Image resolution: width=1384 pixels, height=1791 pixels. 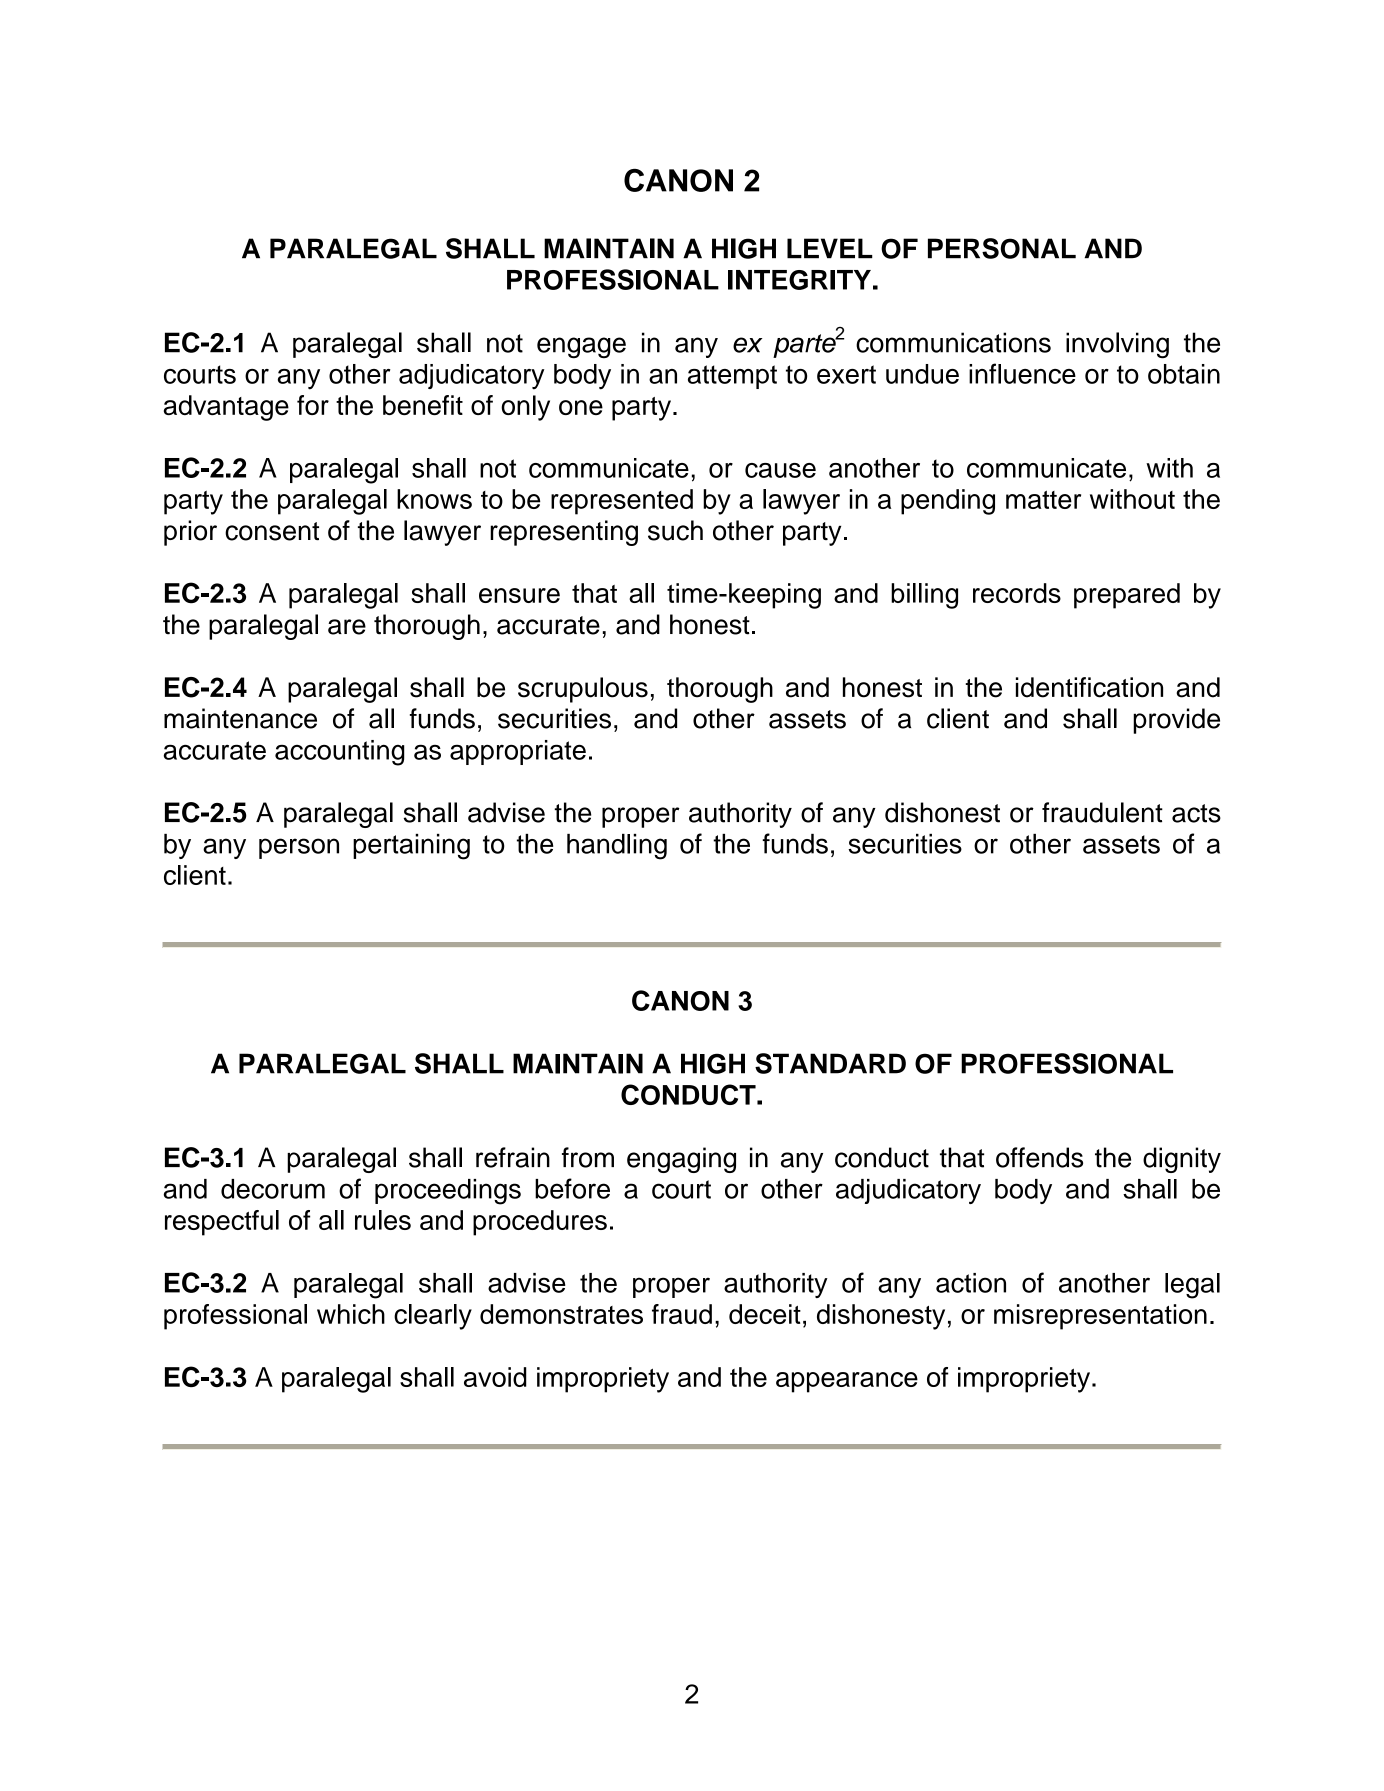 What do you see at coordinates (1089, 687) in the screenshot?
I see `identification` at bounding box center [1089, 687].
